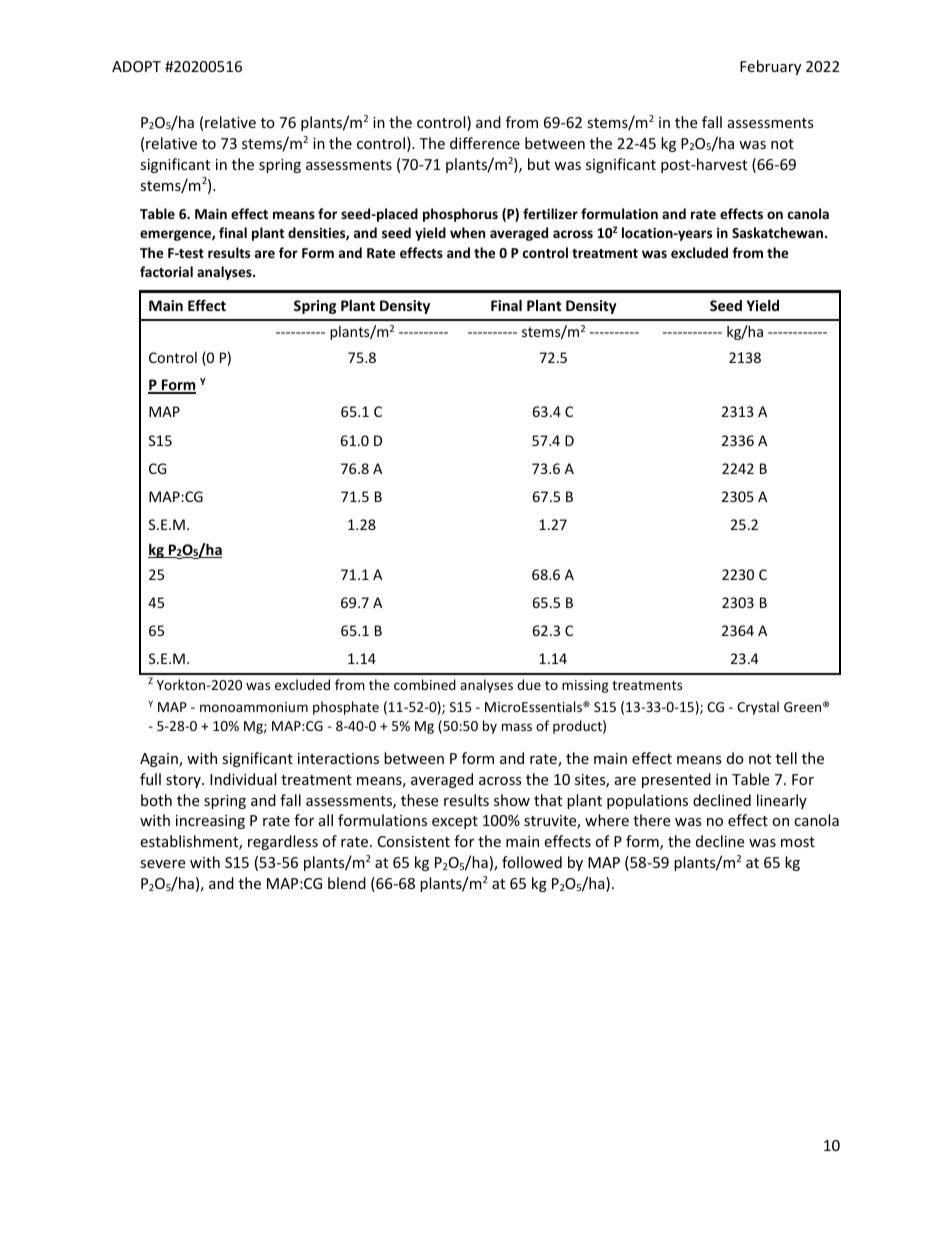 The width and height of the page is (952, 1233). What do you see at coordinates (425, 684) in the page?
I see `combined` at bounding box center [425, 684].
